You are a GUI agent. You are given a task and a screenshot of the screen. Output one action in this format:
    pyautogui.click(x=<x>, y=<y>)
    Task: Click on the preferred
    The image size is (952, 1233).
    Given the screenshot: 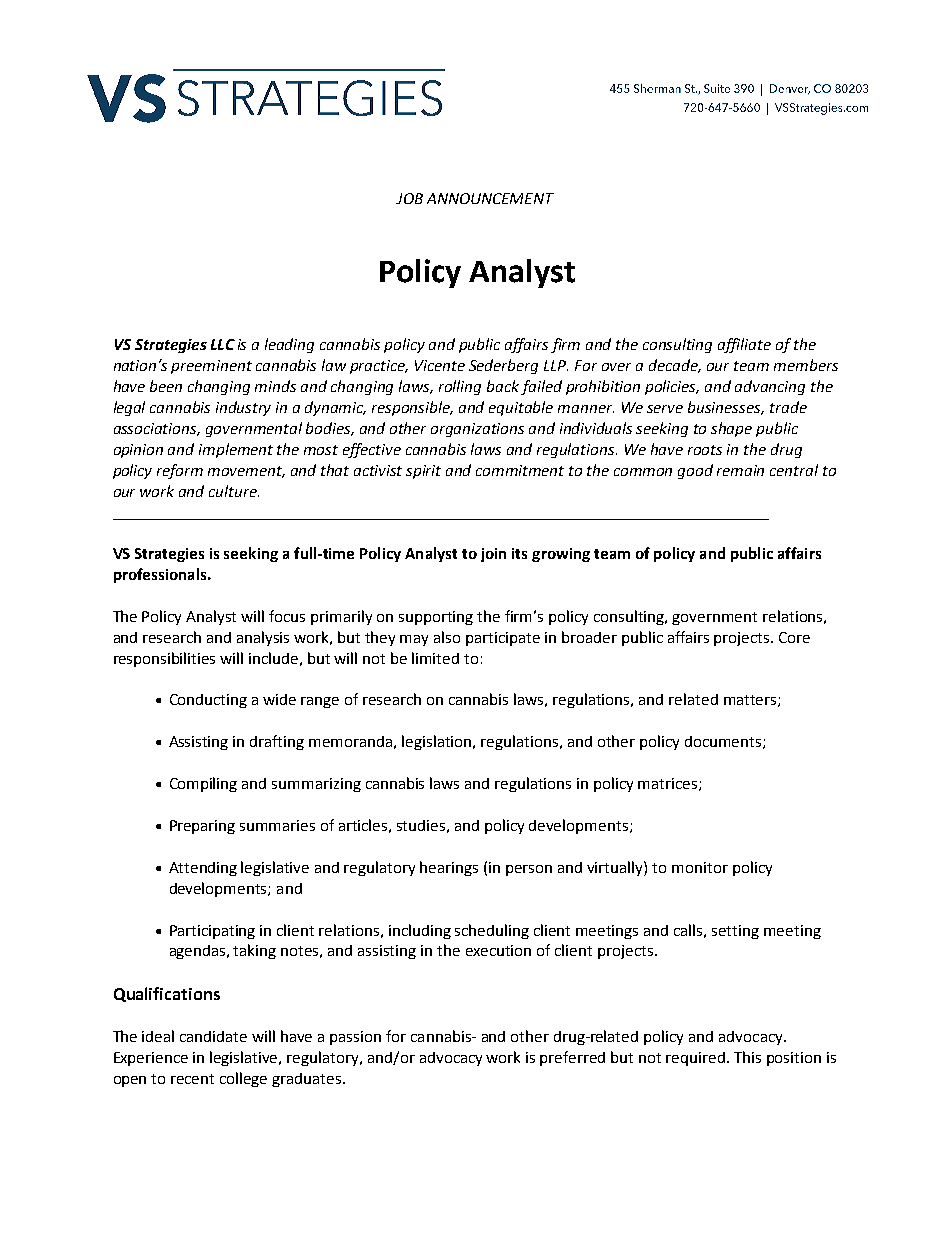 What is the action you would take?
    pyautogui.click(x=572, y=1058)
